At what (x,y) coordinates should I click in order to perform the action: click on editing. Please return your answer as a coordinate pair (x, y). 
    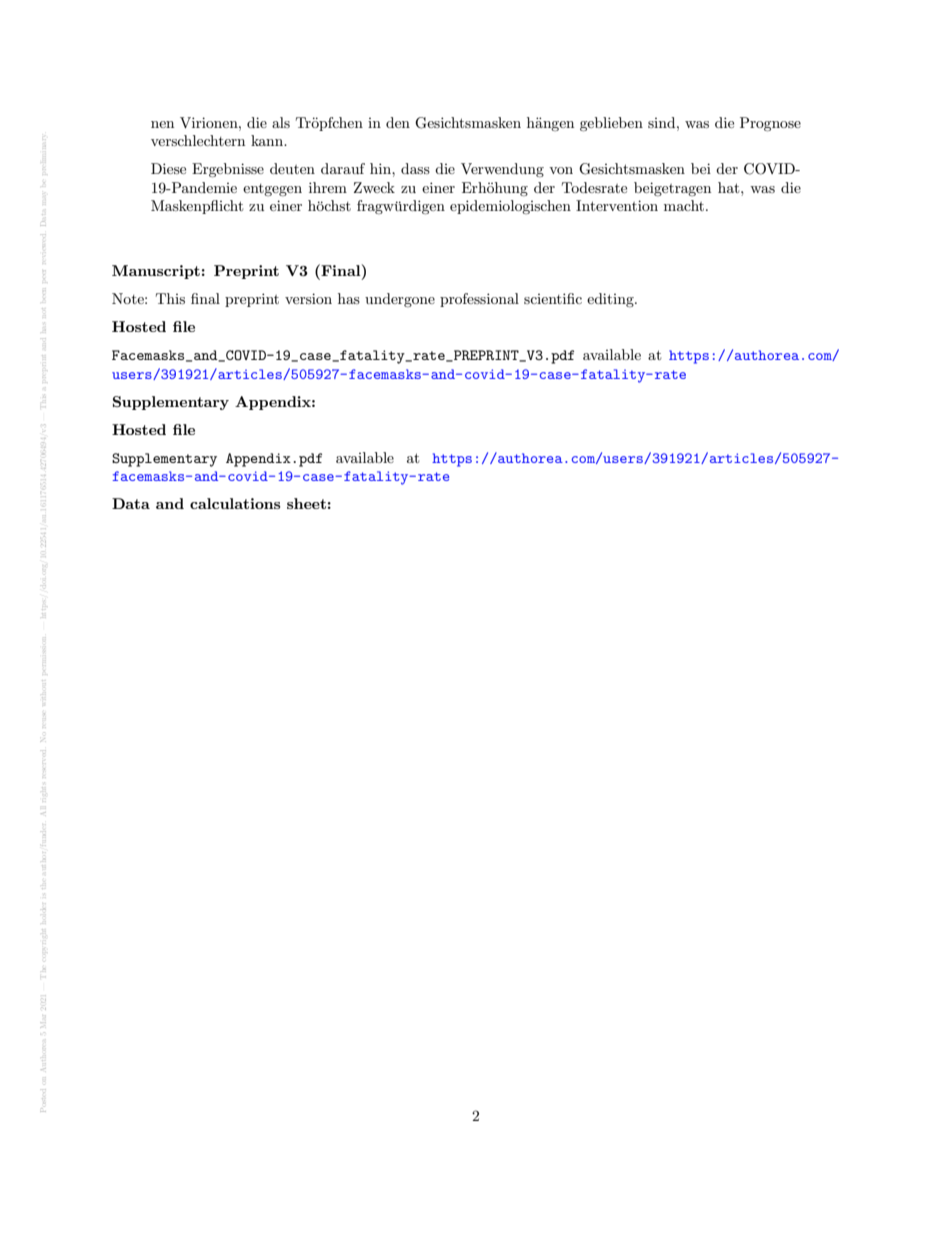
    Looking at the image, I should click on (611, 300).
